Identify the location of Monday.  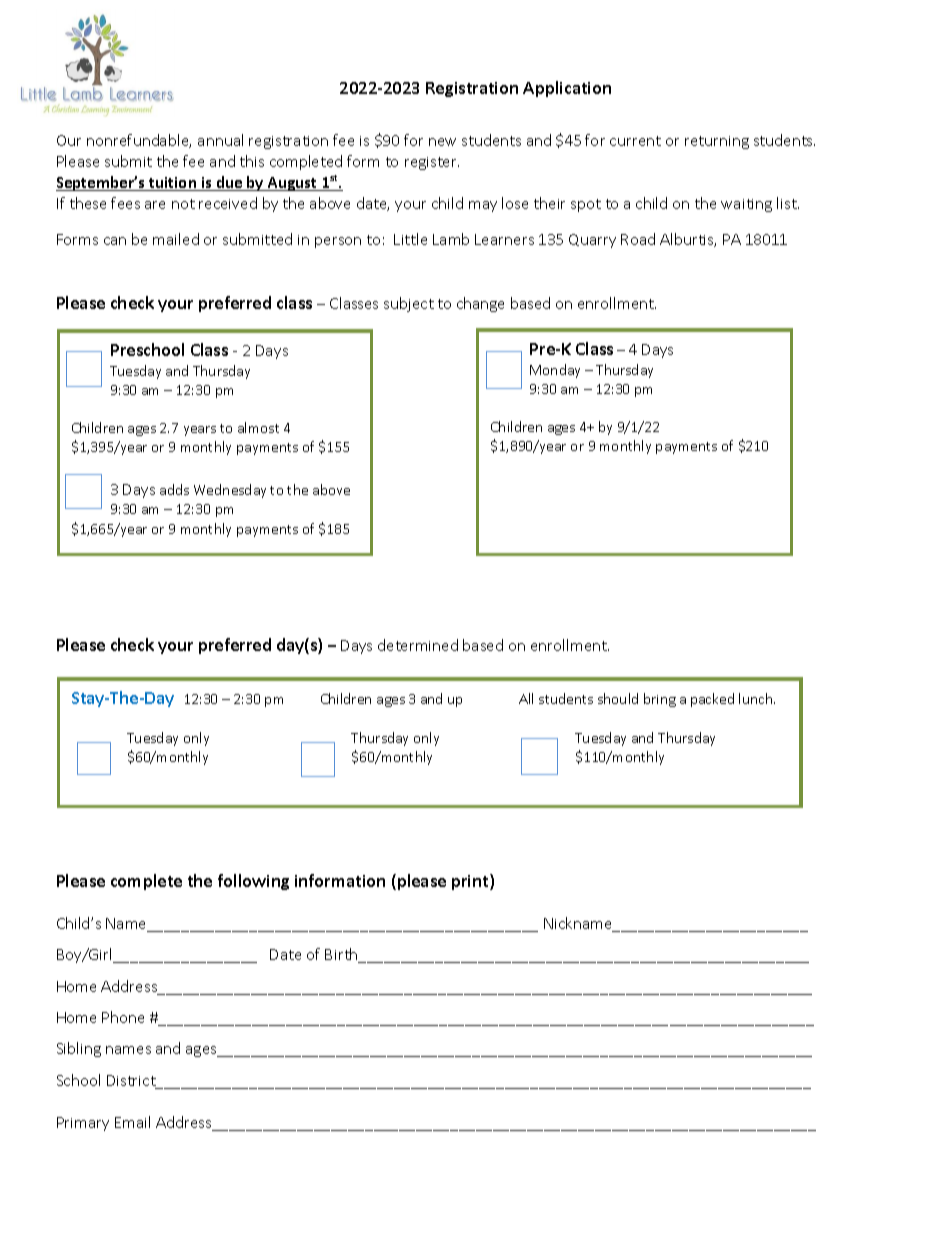
(555, 371).
